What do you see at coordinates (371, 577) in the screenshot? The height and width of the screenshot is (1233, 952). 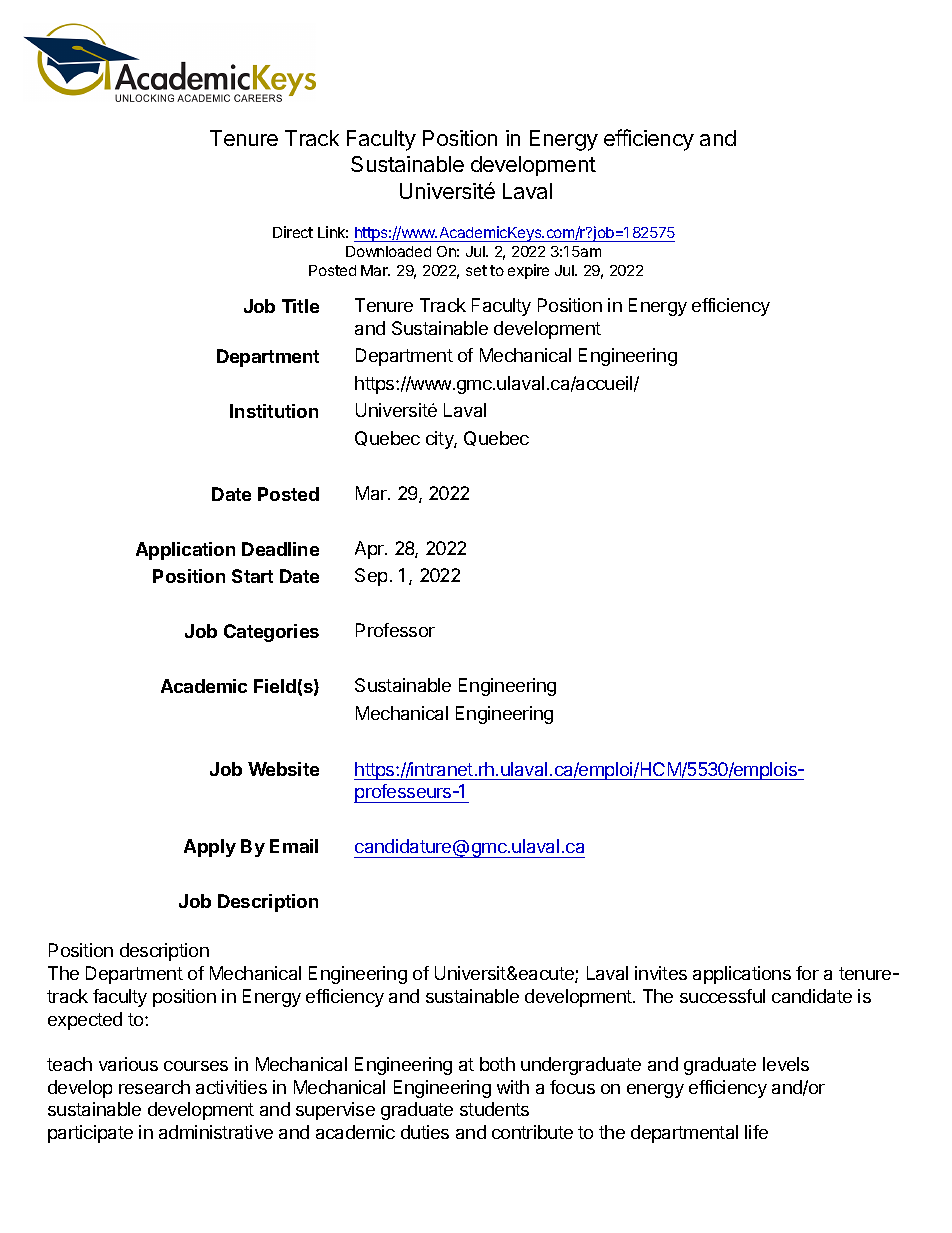 I see `Sep` at bounding box center [371, 577].
